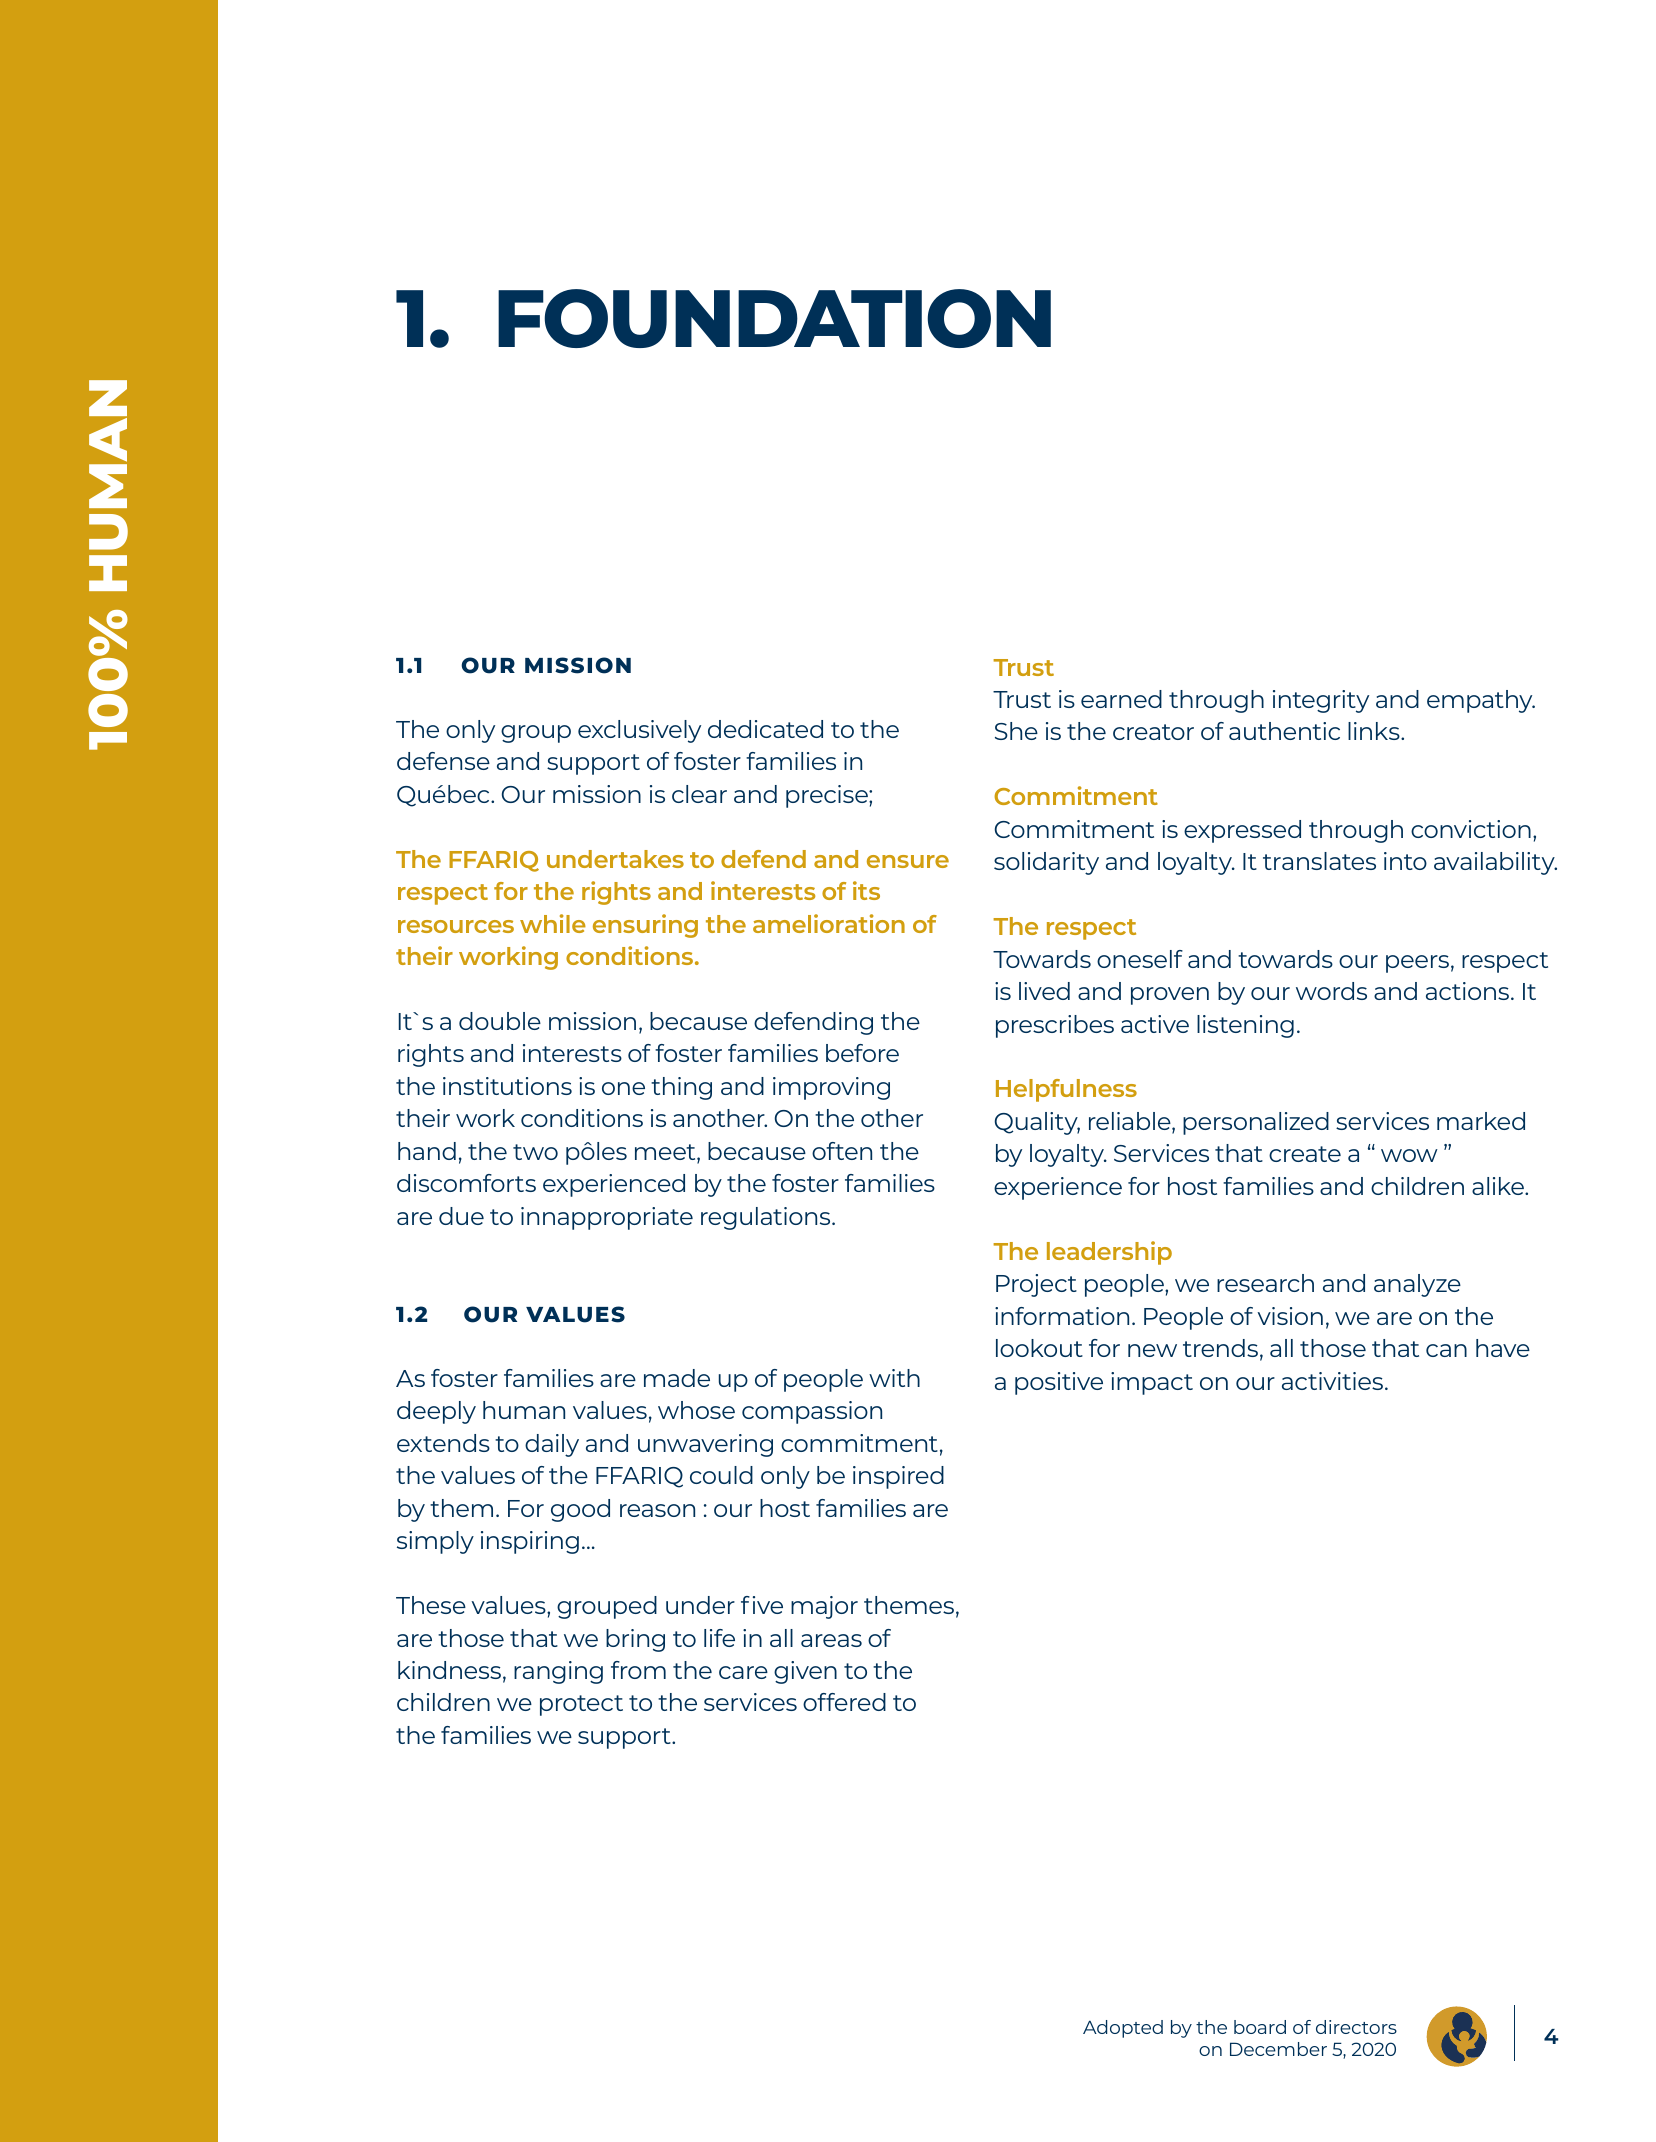 The image size is (1656, 2142). Describe the element at coordinates (581, 1705) in the screenshot. I see `protect` at that location.
